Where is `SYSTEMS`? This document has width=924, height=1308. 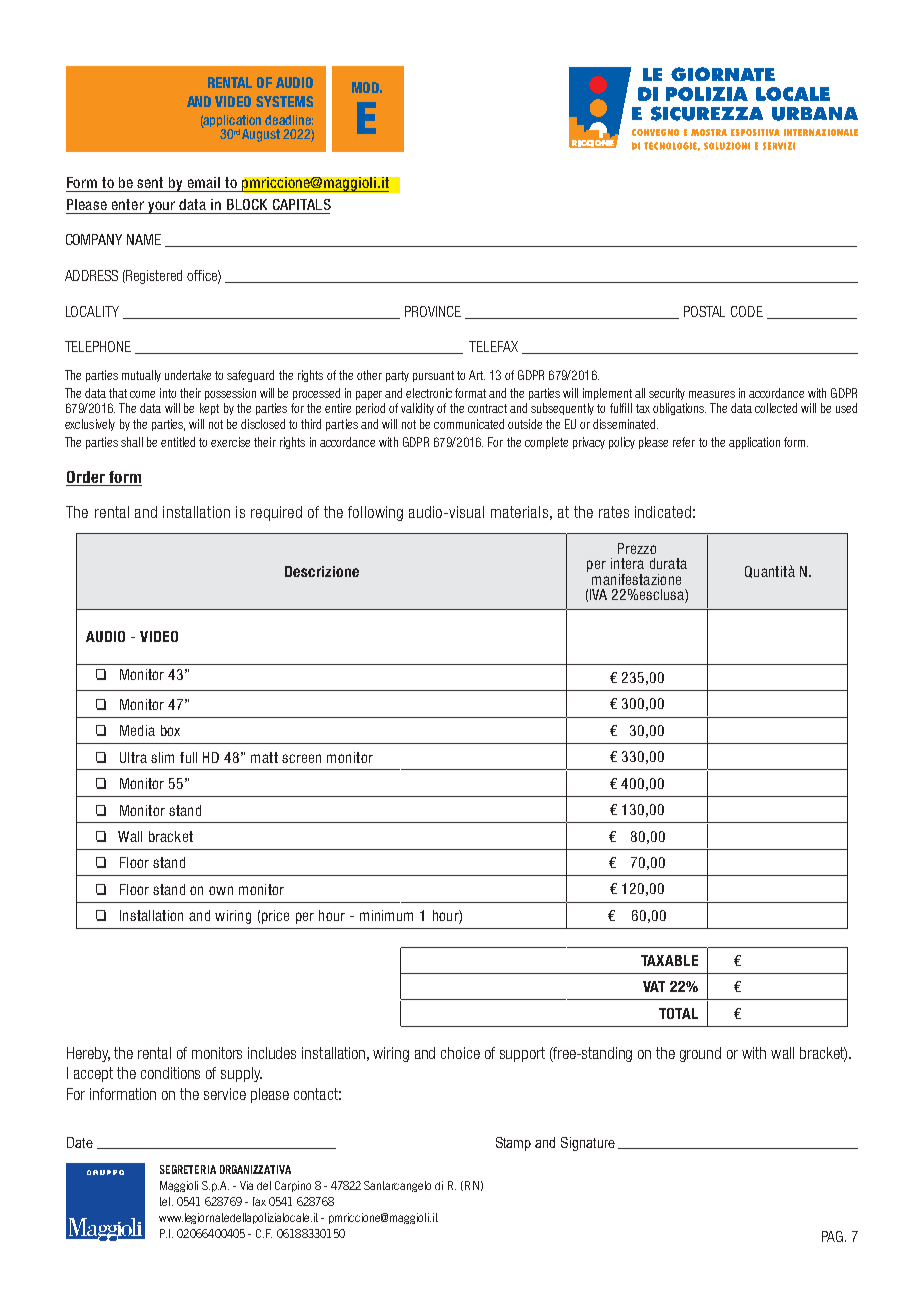
SYSTEMS is located at coordinates (284, 101).
